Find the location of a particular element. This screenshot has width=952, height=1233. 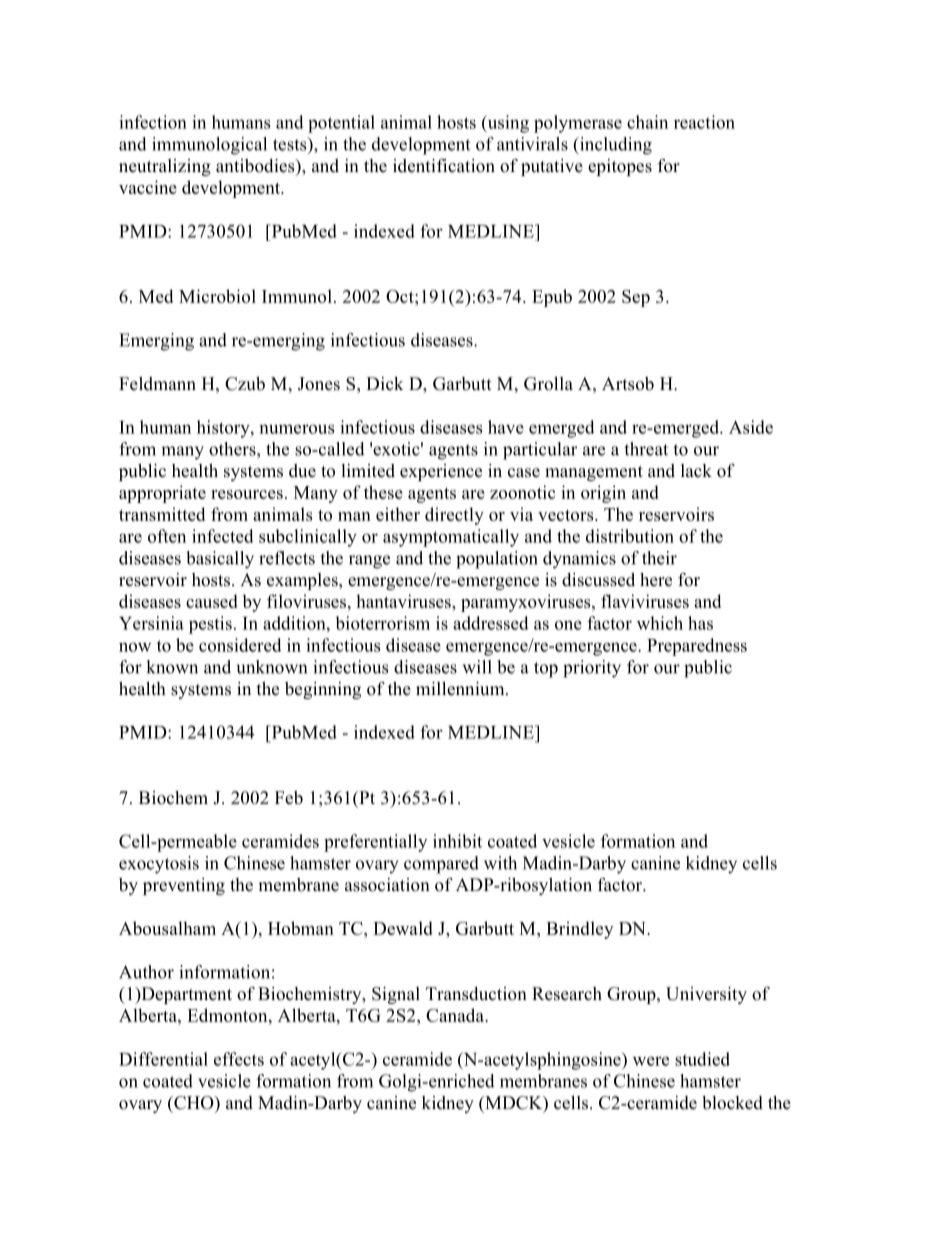

effects is located at coordinates (239, 1059).
